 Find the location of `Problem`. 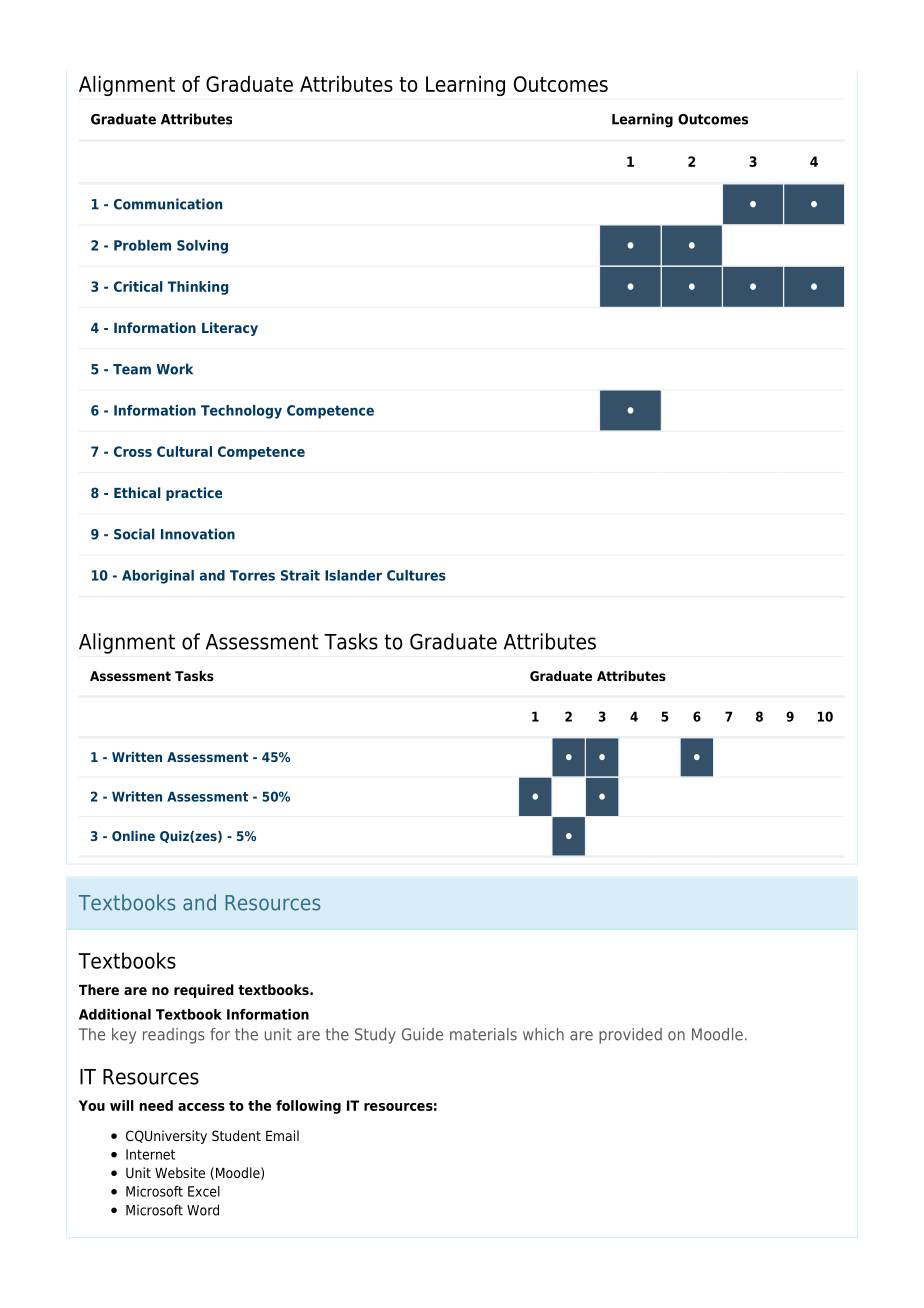

Problem is located at coordinates (142, 245).
